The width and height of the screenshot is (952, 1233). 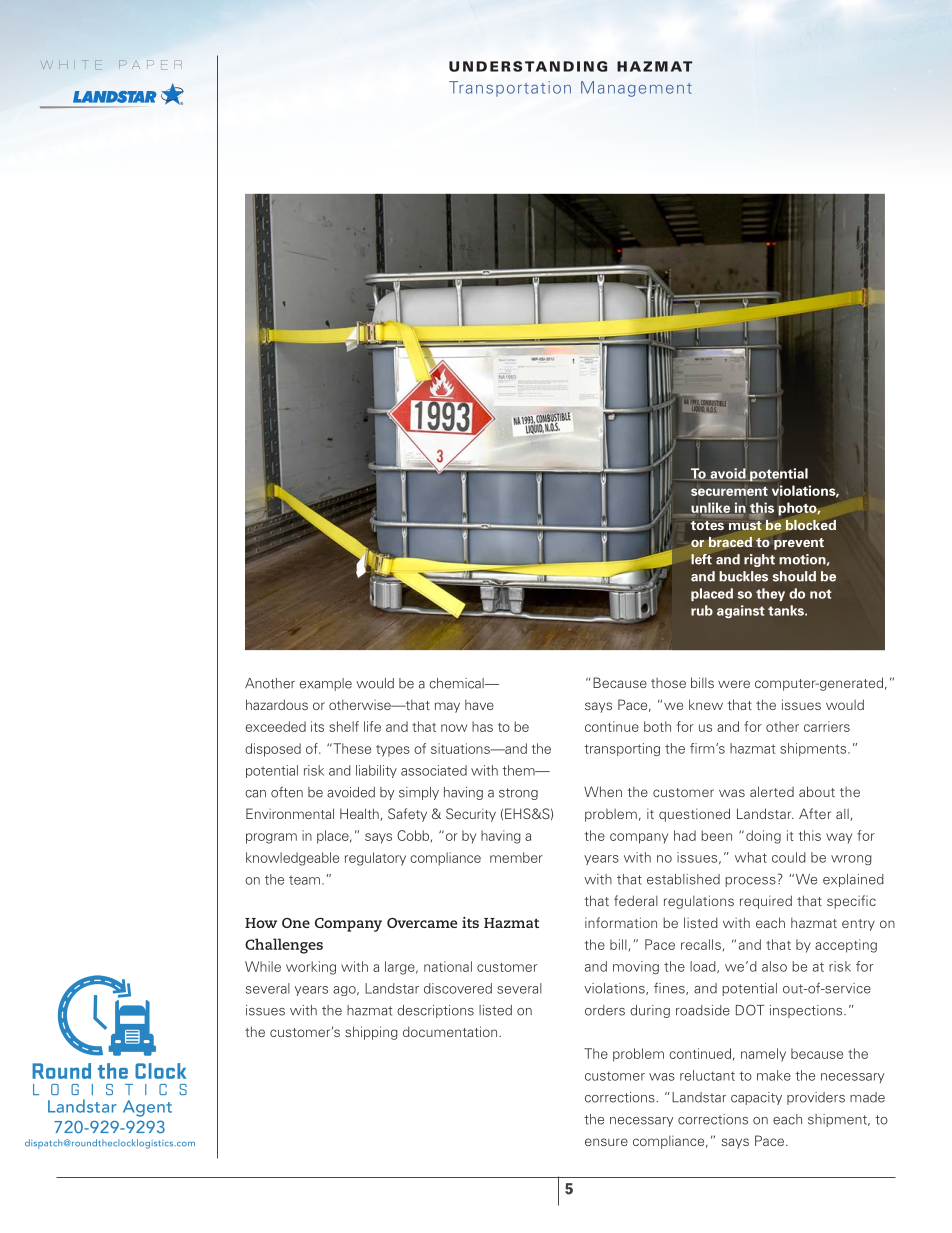 What do you see at coordinates (707, 525) in the screenshot?
I see `totes` at bounding box center [707, 525].
